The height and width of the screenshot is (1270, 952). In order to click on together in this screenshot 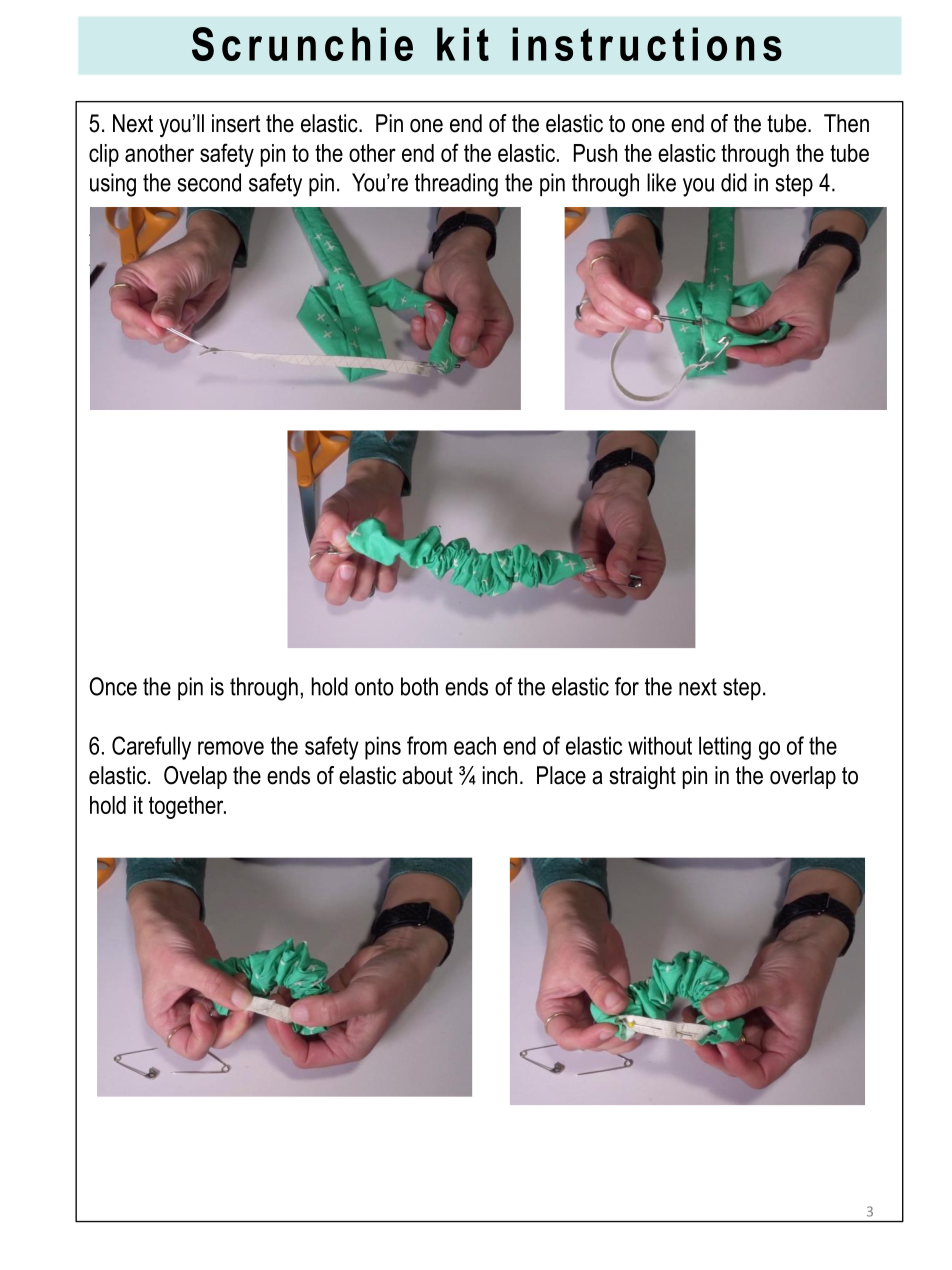, I will do `click(187, 807)`.
